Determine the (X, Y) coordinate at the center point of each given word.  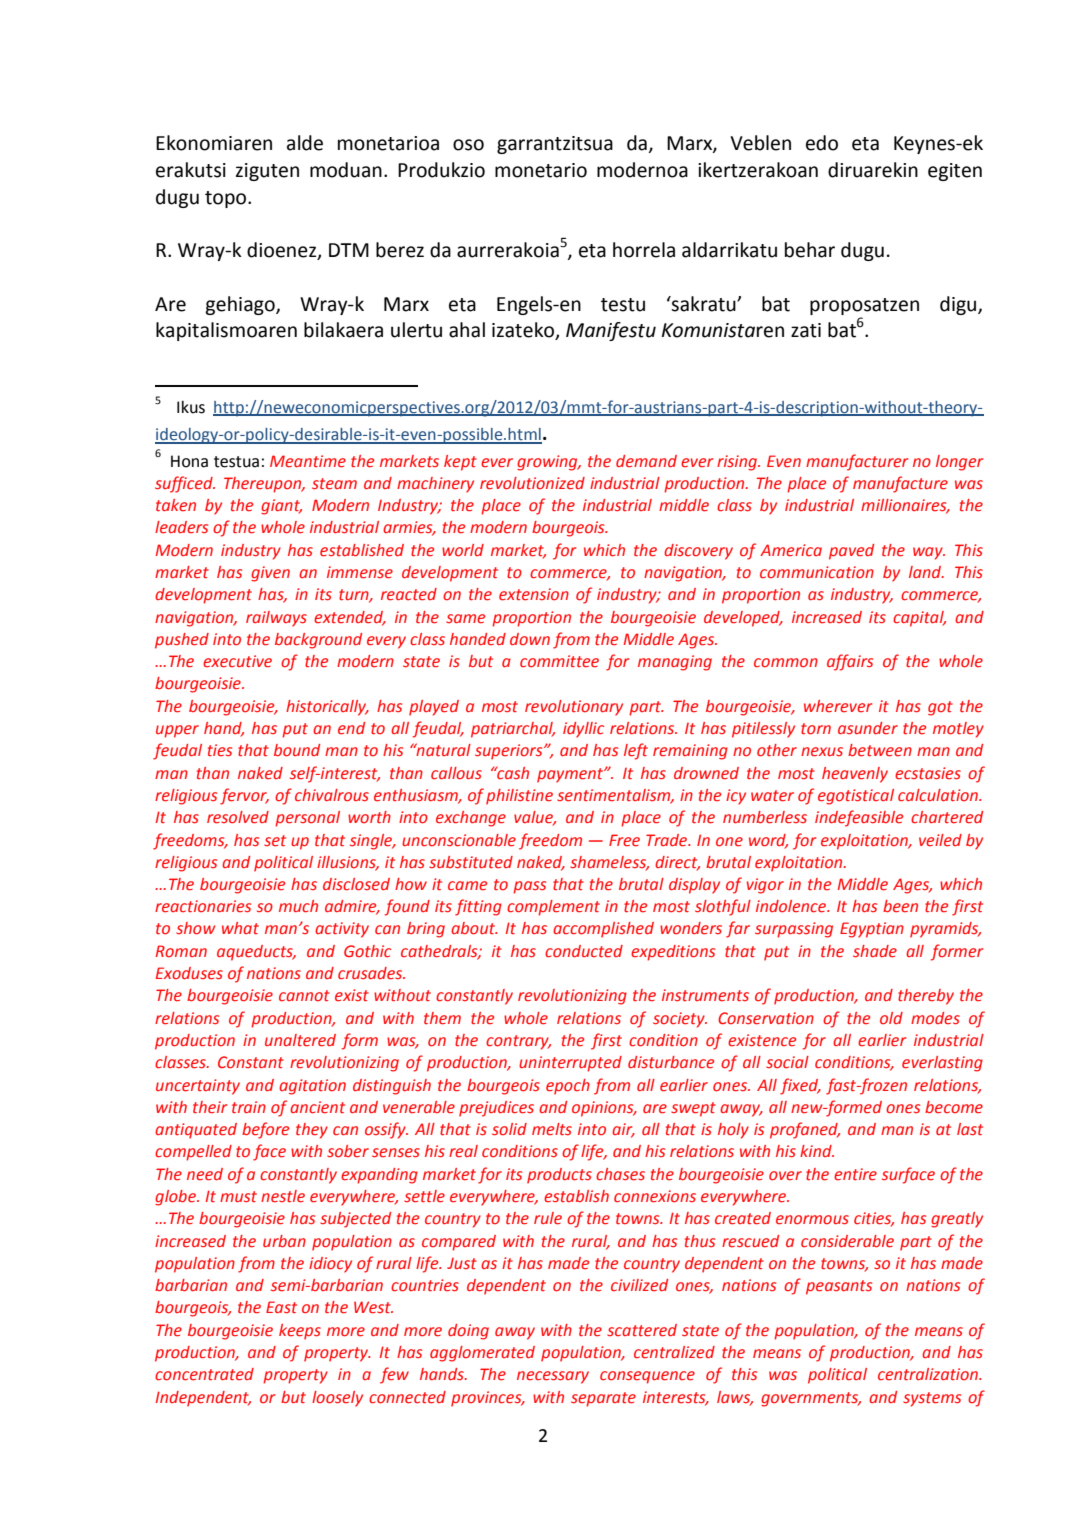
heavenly (855, 775)
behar (810, 250)
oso (468, 145)
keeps (300, 1332)
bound (297, 750)
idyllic (583, 730)
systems (932, 1399)
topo (227, 199)
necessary (553, 1377)
